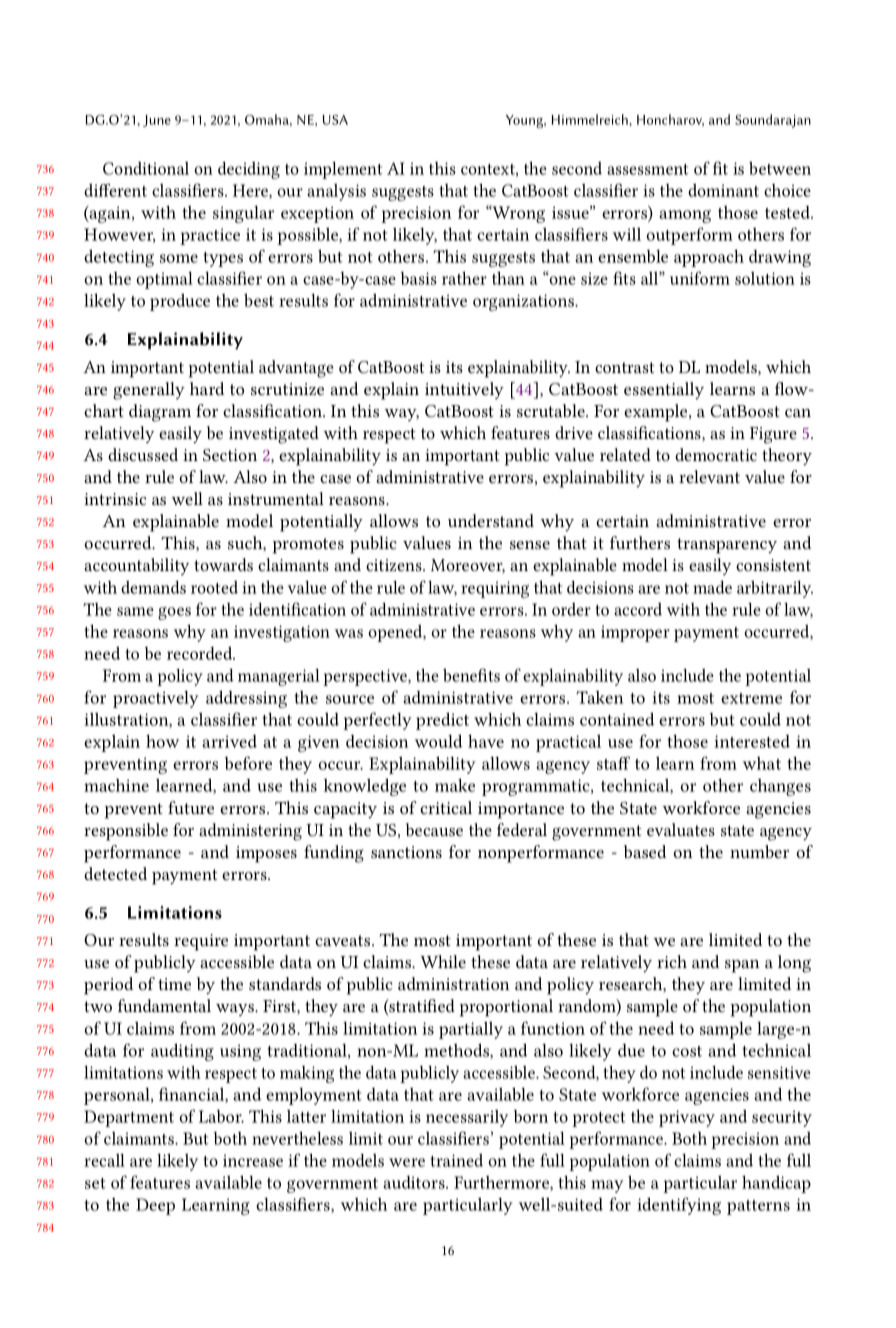 Image resolution: width=896 pixels, height=1328 pixels. Describe the element at coordinates (201, 942) in the screenshot. I see `require` at that location.
